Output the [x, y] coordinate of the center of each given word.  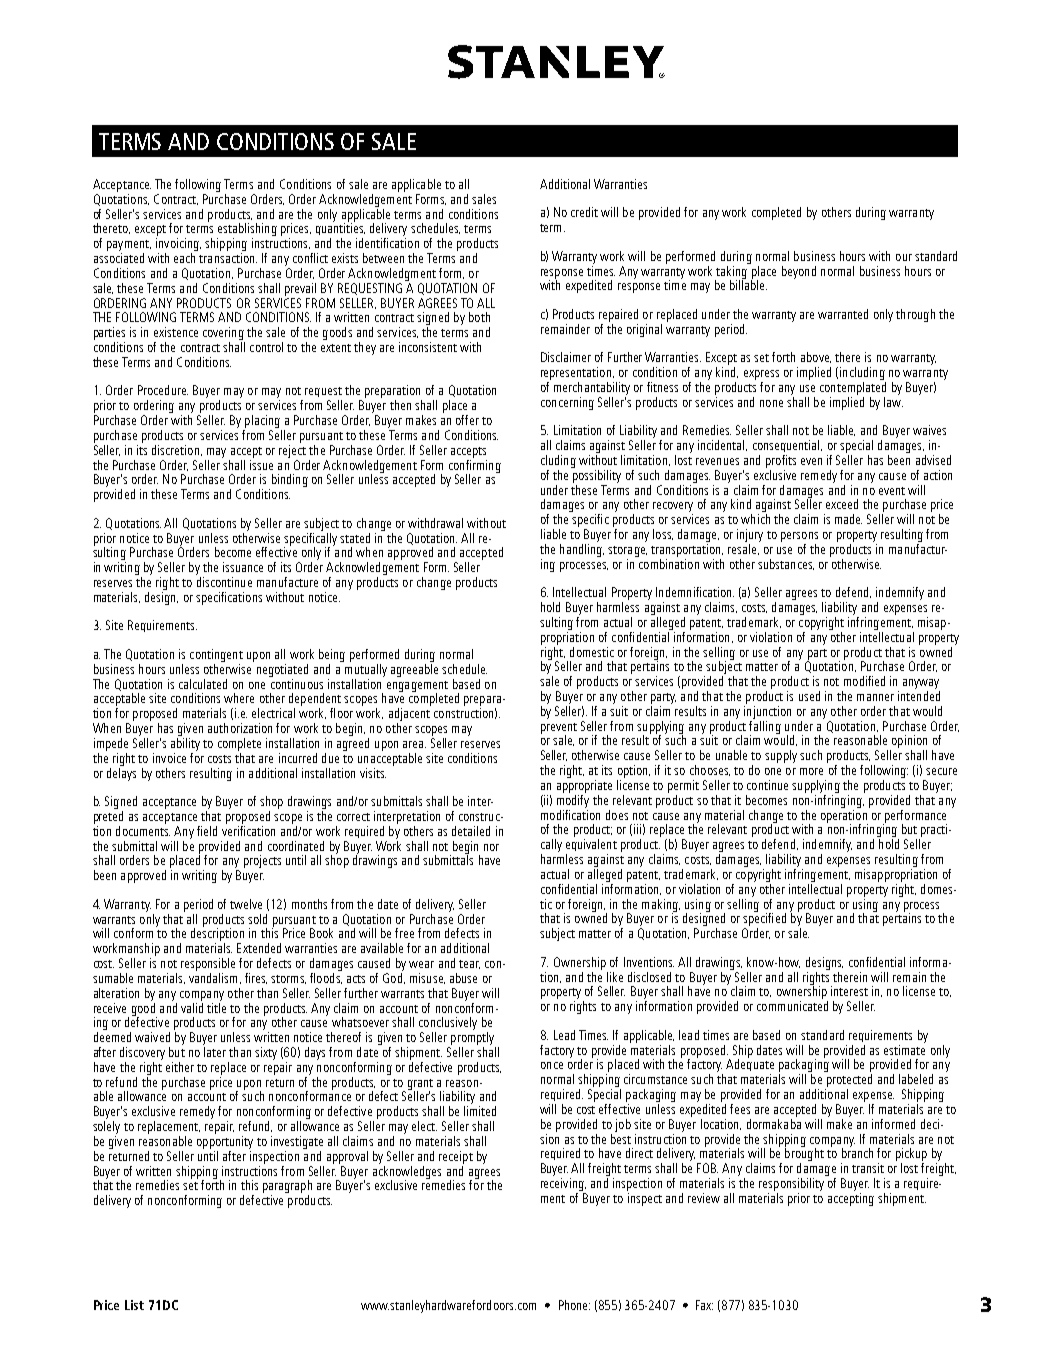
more [811, 771]
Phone [574, 1305]
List [134, 1305]
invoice [169, 758]
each [186, 256]
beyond [799, 272]
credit [584, 212]
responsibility [792, 1184]
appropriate [584, 786]
